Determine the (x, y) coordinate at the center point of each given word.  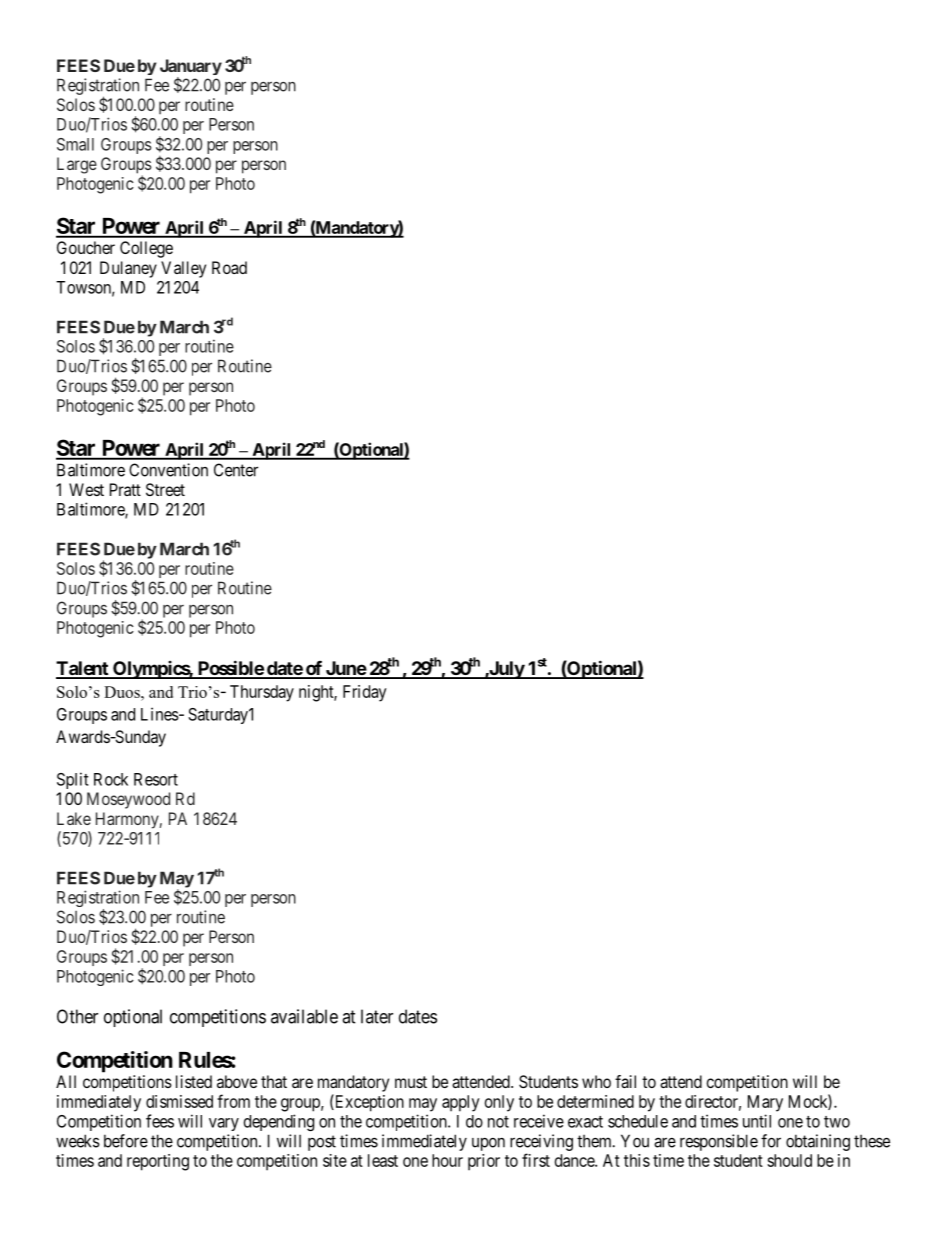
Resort (156, 779)
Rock (111, 779)
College (146, 249)
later (377, 1016)
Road (229, 267)
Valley (183, 269)
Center (236, 470)
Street (165, 489)
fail (625, 1081)
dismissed (179, 1101)
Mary (765, 1103)
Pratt (125, 489)
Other (77, 1016)
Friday (365, 693)
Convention (168, 470)
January (191, 68)
